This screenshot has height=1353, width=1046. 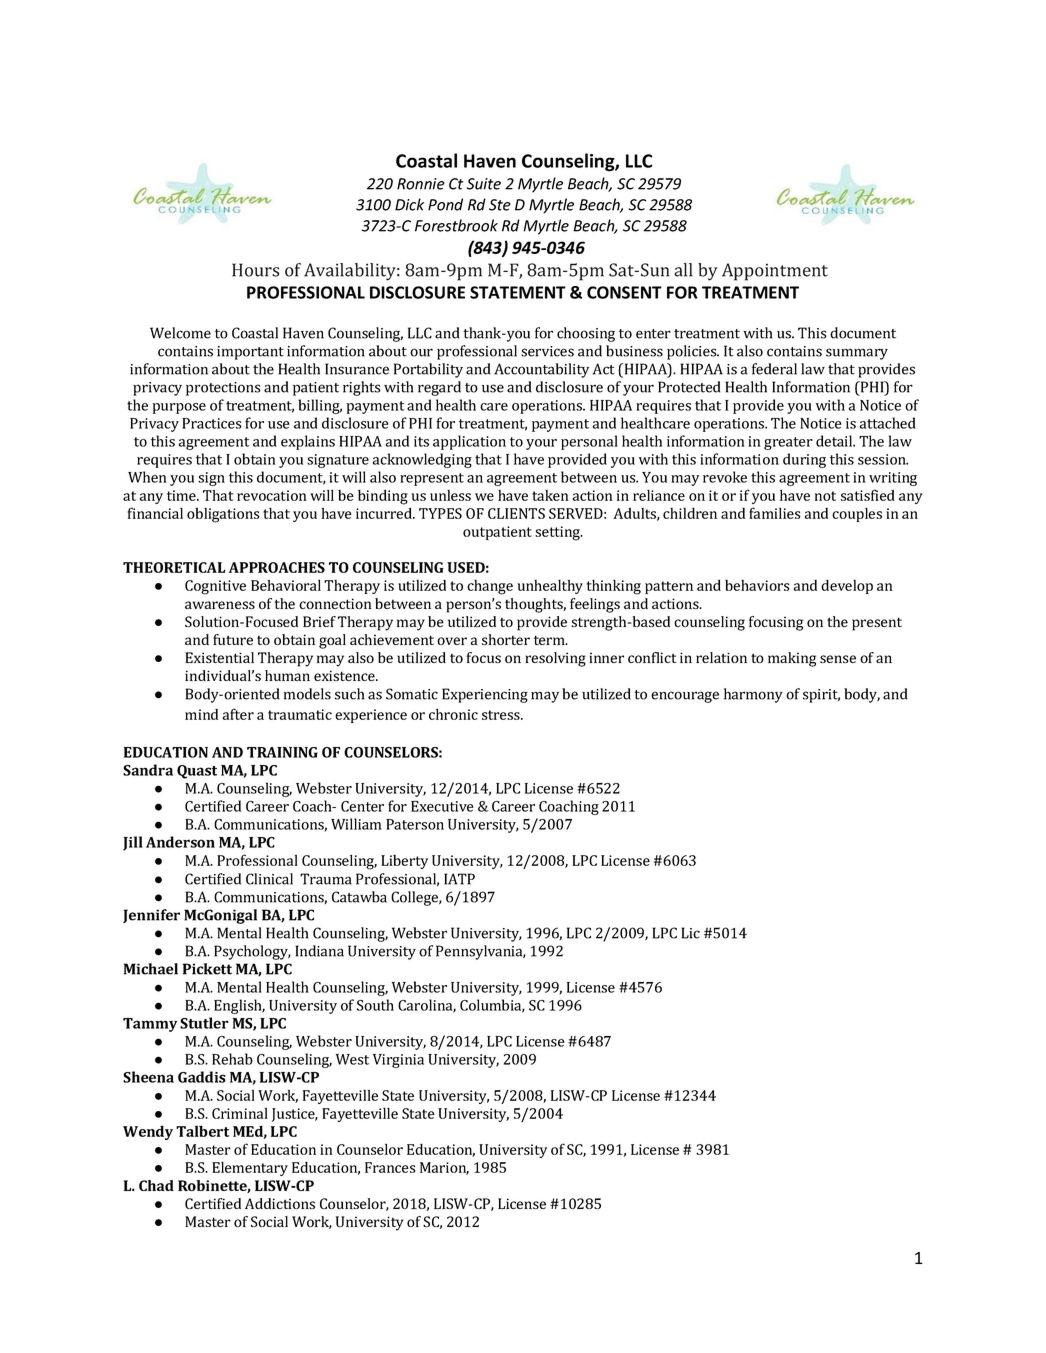 I want to click on CLIENTS, so click(x=516, y=513).
